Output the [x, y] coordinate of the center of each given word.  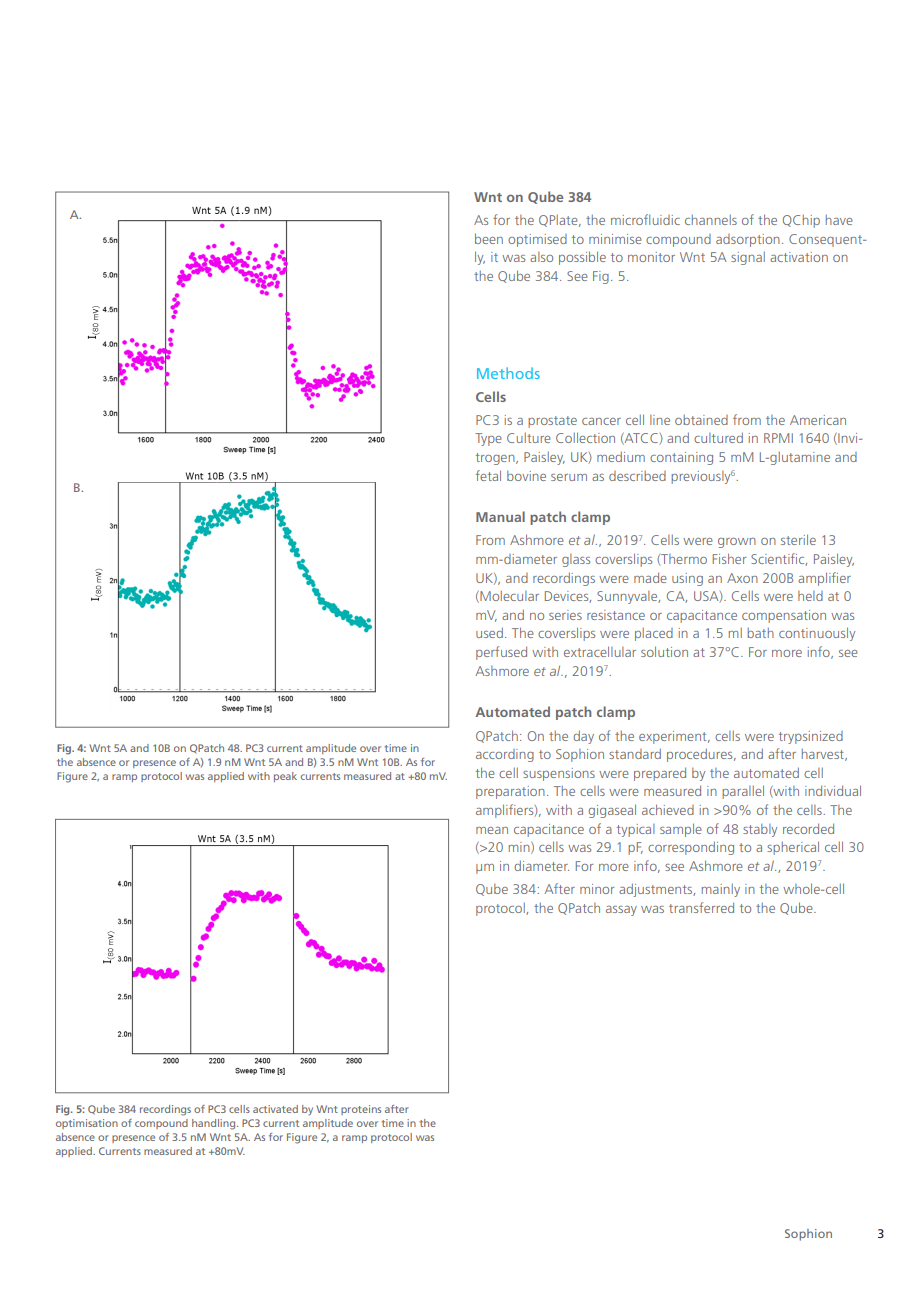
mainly [721, 890]
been [489, 238]
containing [681, 458]
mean [492, 830]
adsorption [748, 240]
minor [597, 889]
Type [488, 439]
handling [215, 1124]
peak [285, 777]
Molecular [508, 597]
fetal [488, 475]
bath [760, 633]
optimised [537, 240]
